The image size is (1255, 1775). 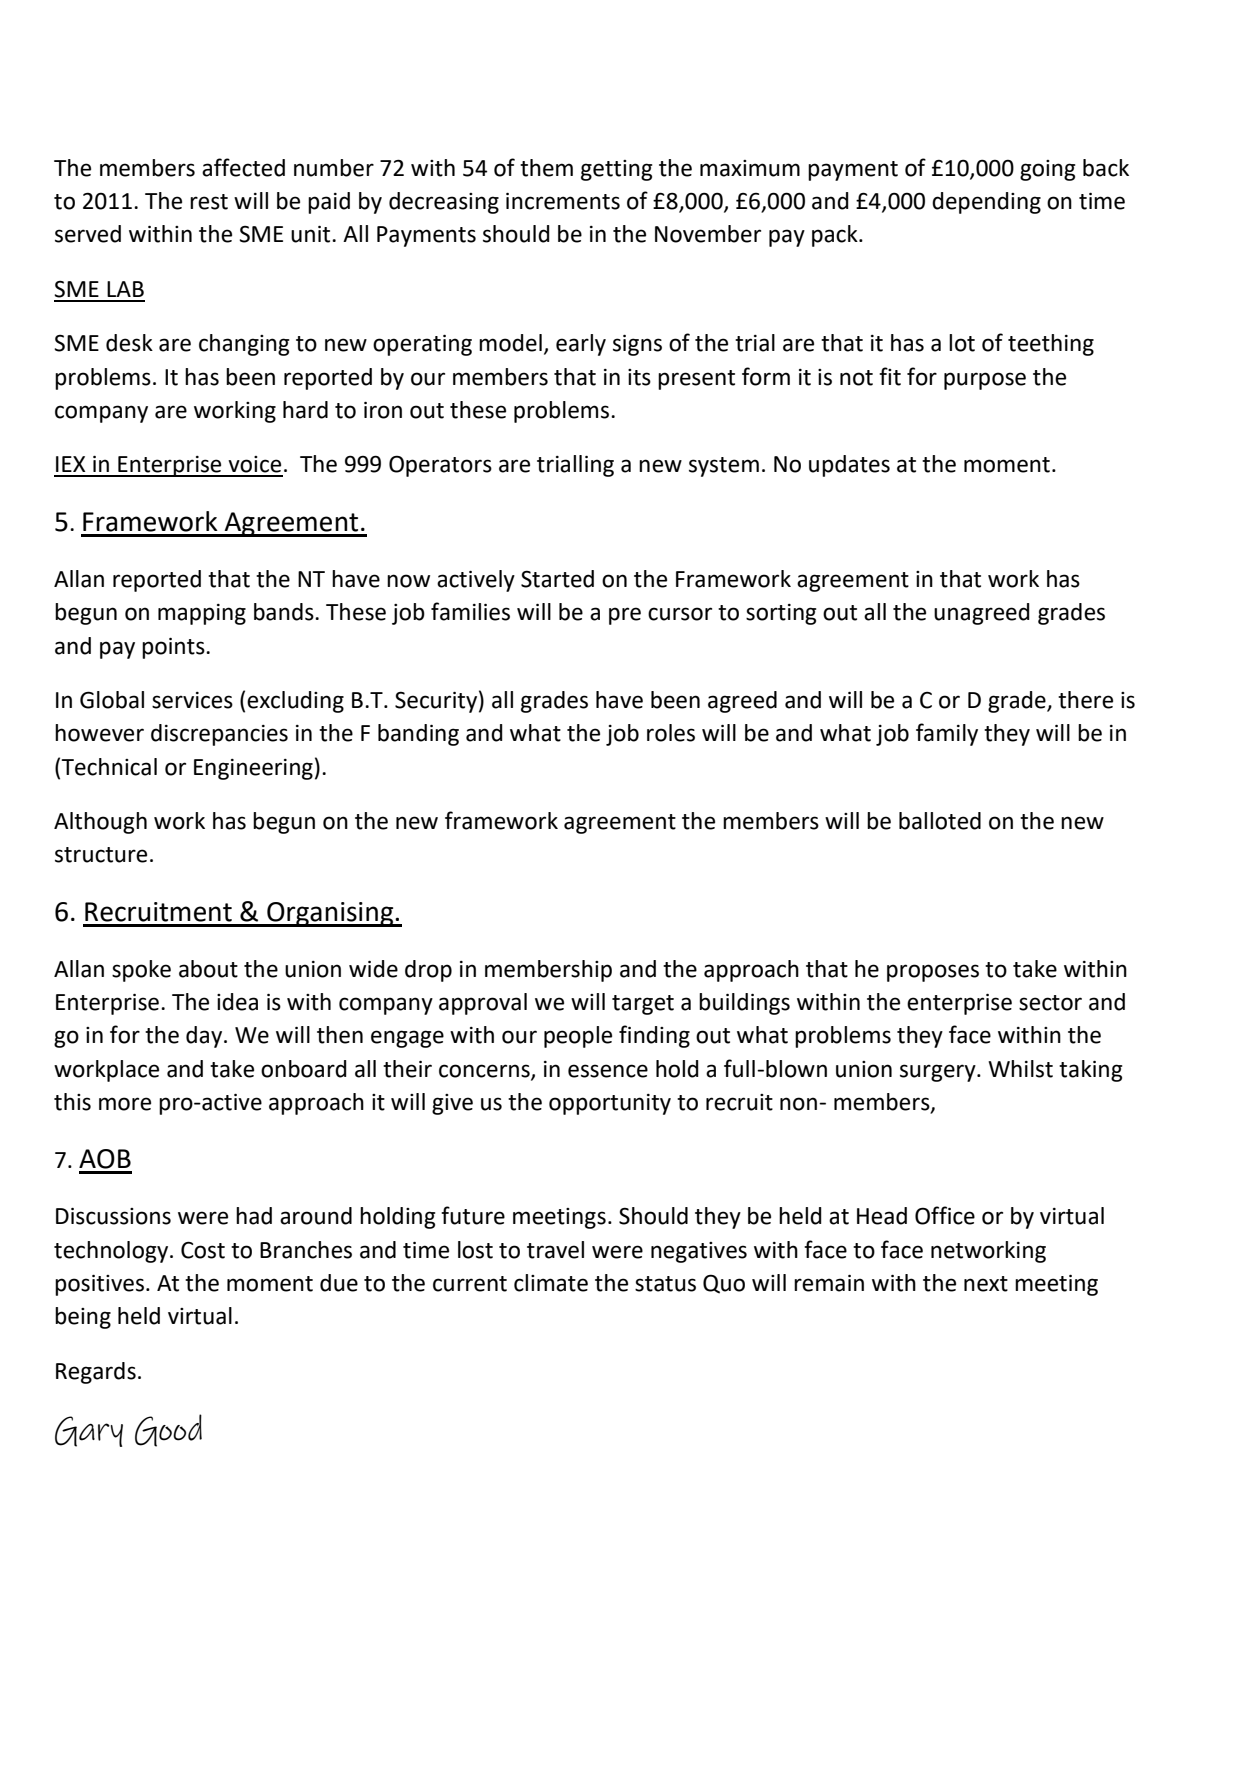 What do you see at coordinates (557, 579) in the screenshot?
I see `Started` at bounding box center [557, 579].
